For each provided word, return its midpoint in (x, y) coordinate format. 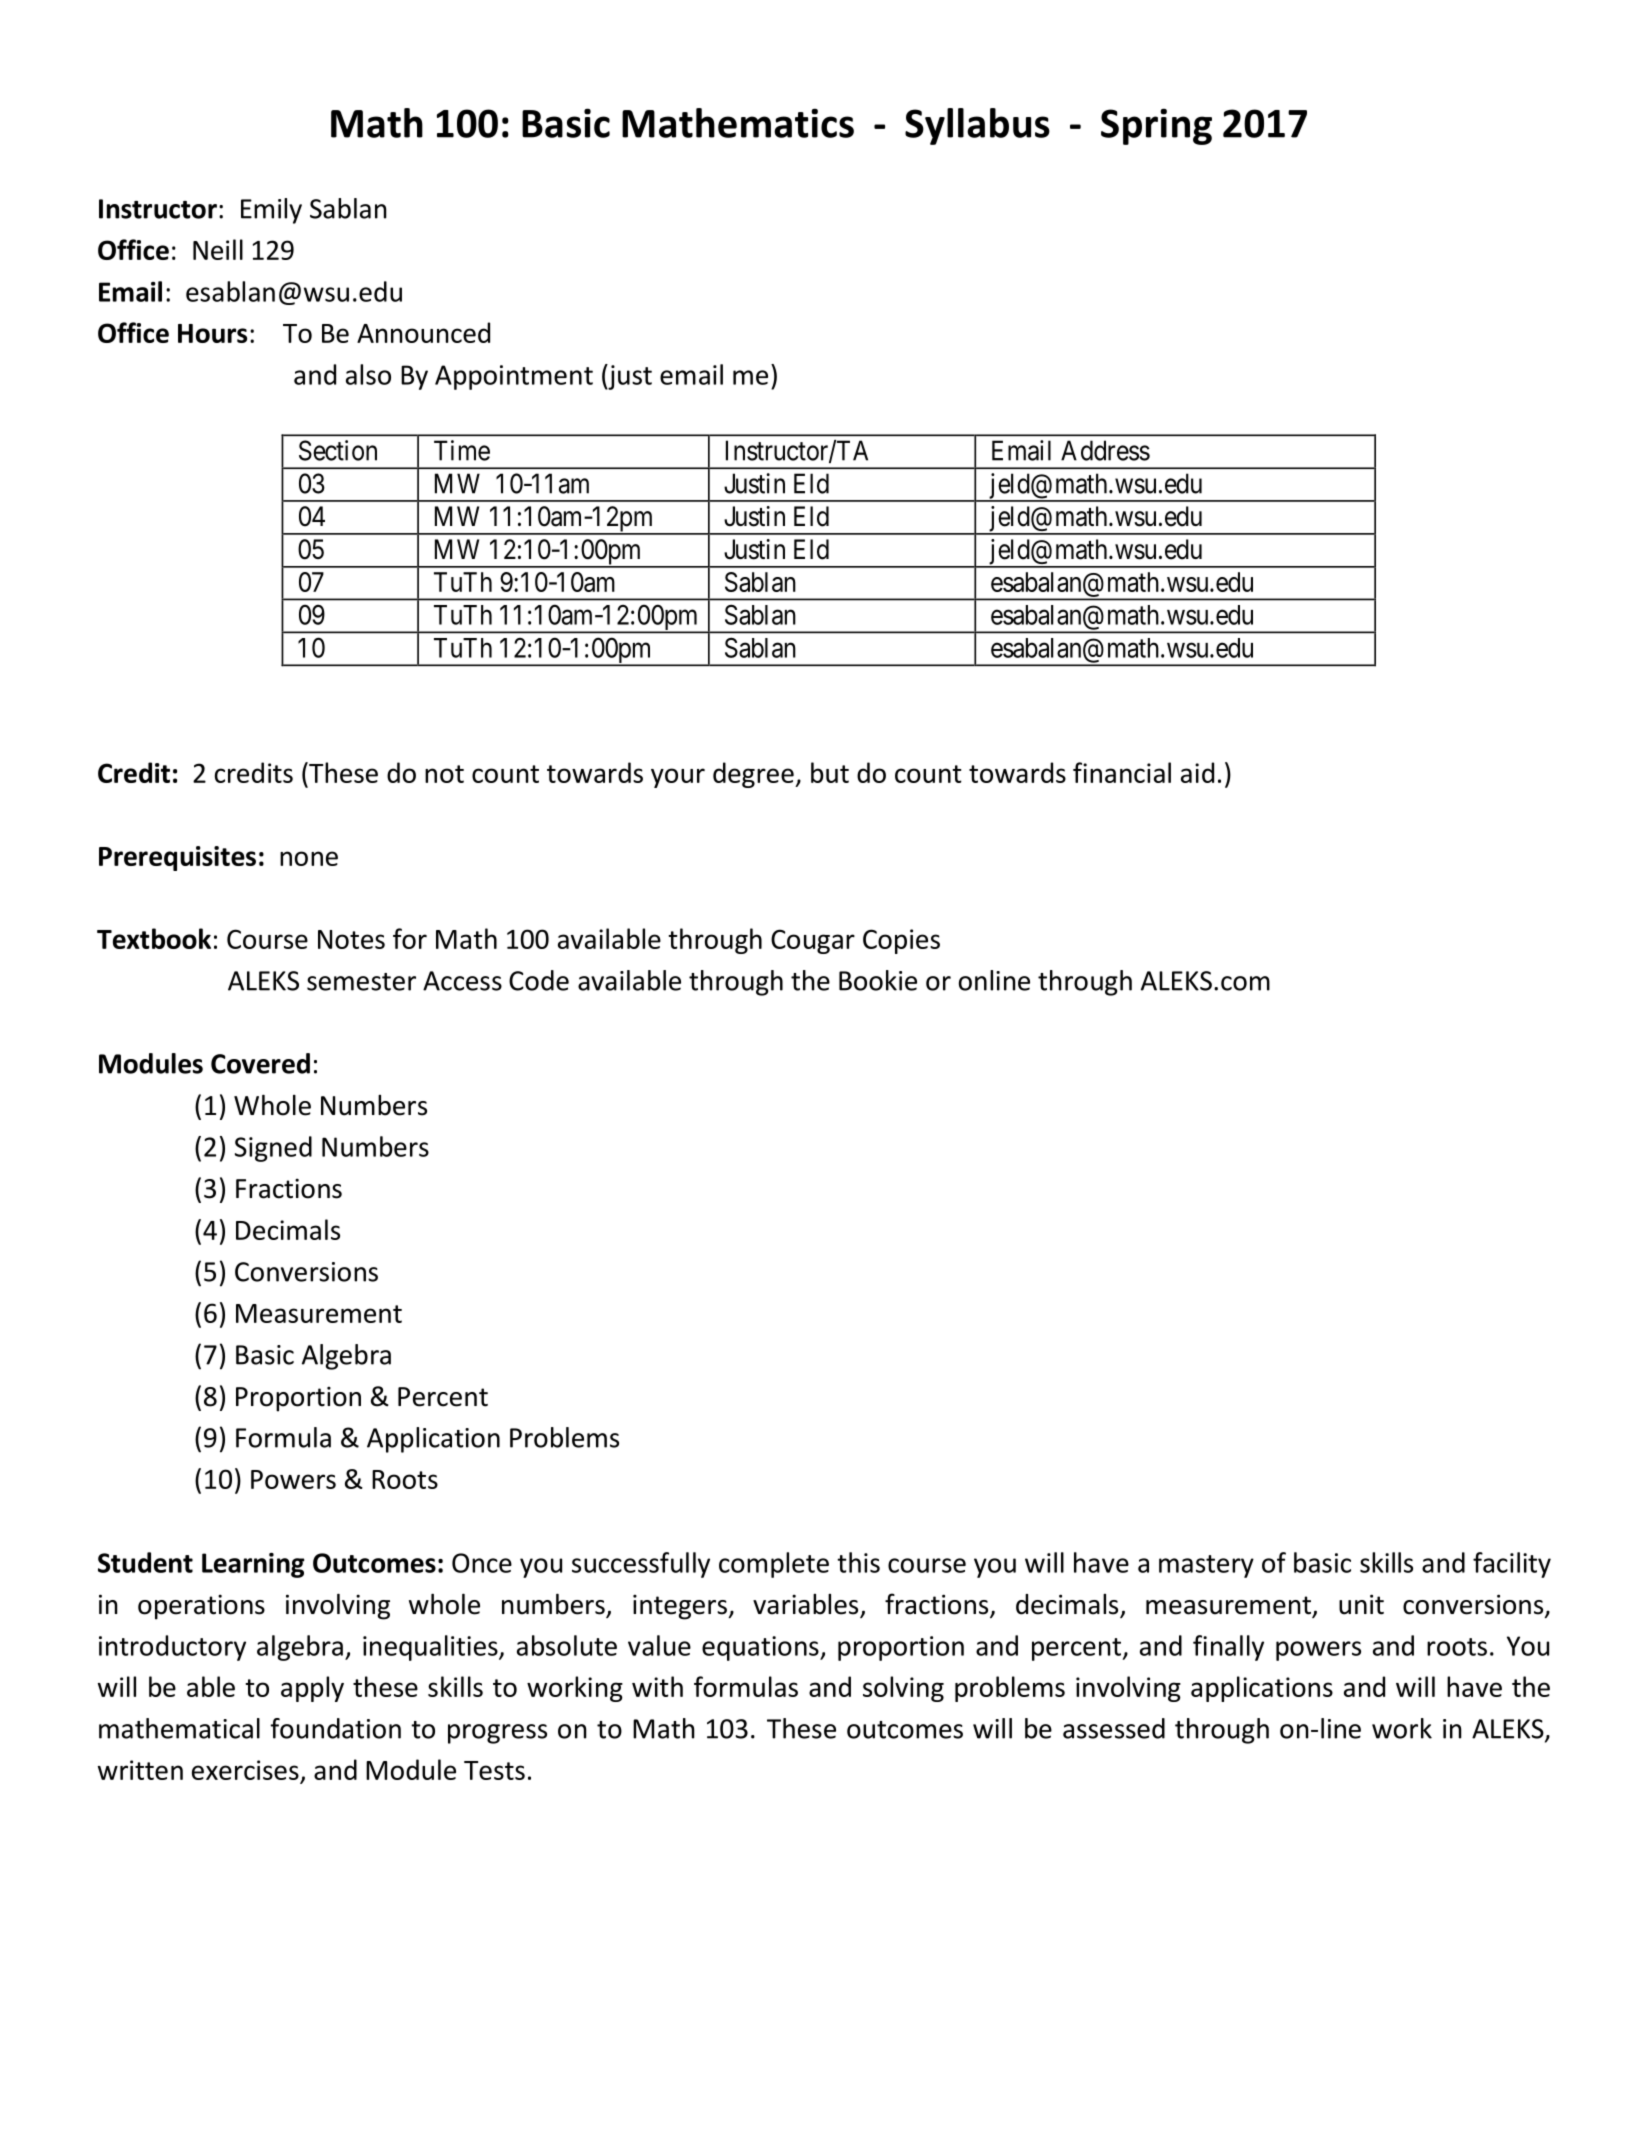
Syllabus (977, 126)
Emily (271, 211)
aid (1197, 772)
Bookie (878, 980)
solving (903, 1689)
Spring (1156, 126)
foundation (335, 1728)
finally (1228, 1648)
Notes (351, 939)
